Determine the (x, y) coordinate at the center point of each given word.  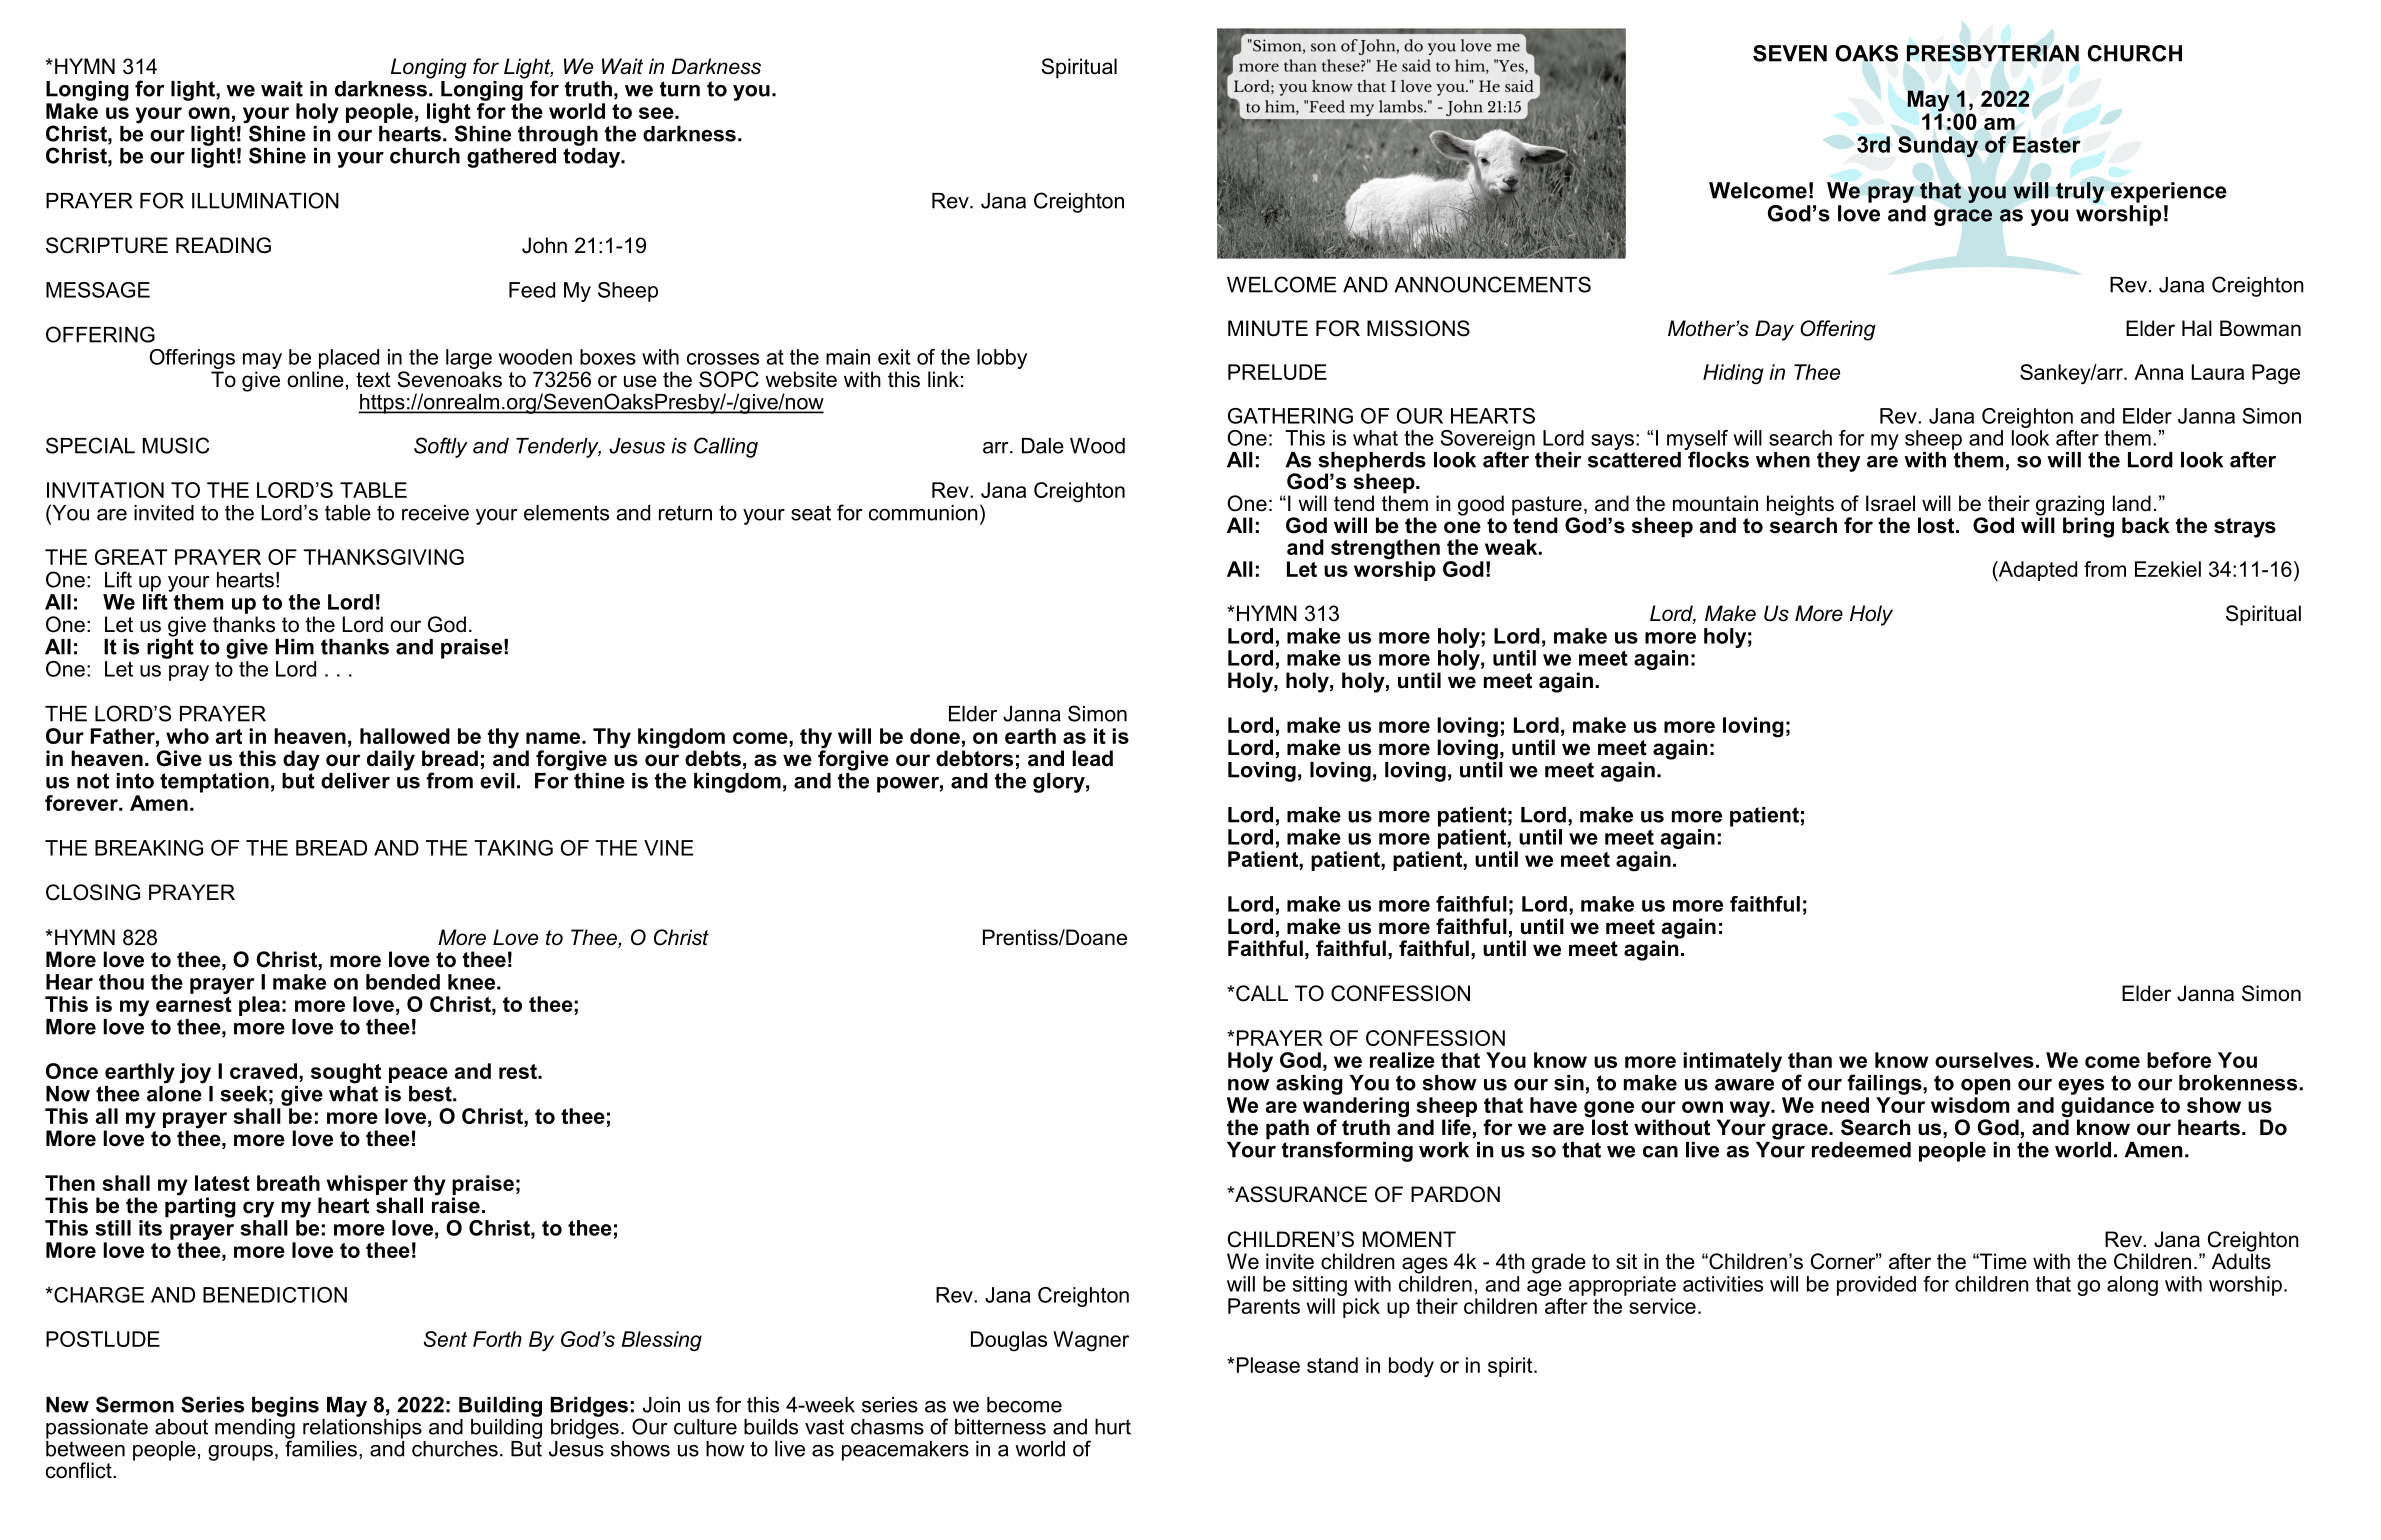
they (1838, 462)
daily (391, 760)
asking (1309, 1085)
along (2132, 1286)
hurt (1113, 1427)
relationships (362, 1427)
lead (1092, 758)
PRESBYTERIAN (1993, 53)
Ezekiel (2168, 569)
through (558, 136)
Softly (441, 447)
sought (346, 1073)
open (1985, 1087)
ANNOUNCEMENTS (1492, 284)
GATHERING (1290, 416)
